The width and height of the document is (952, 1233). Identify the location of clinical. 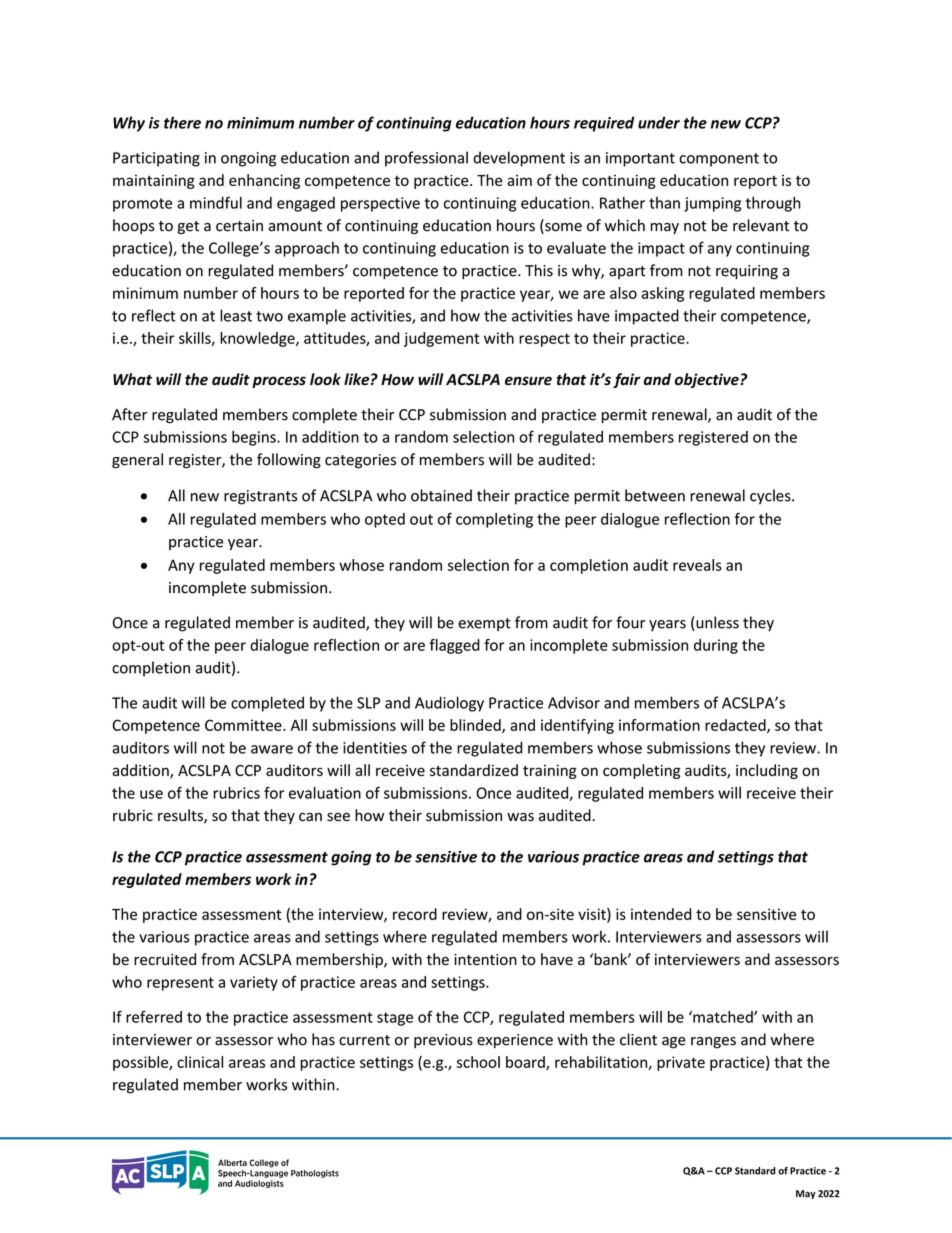
(200, 1062).
